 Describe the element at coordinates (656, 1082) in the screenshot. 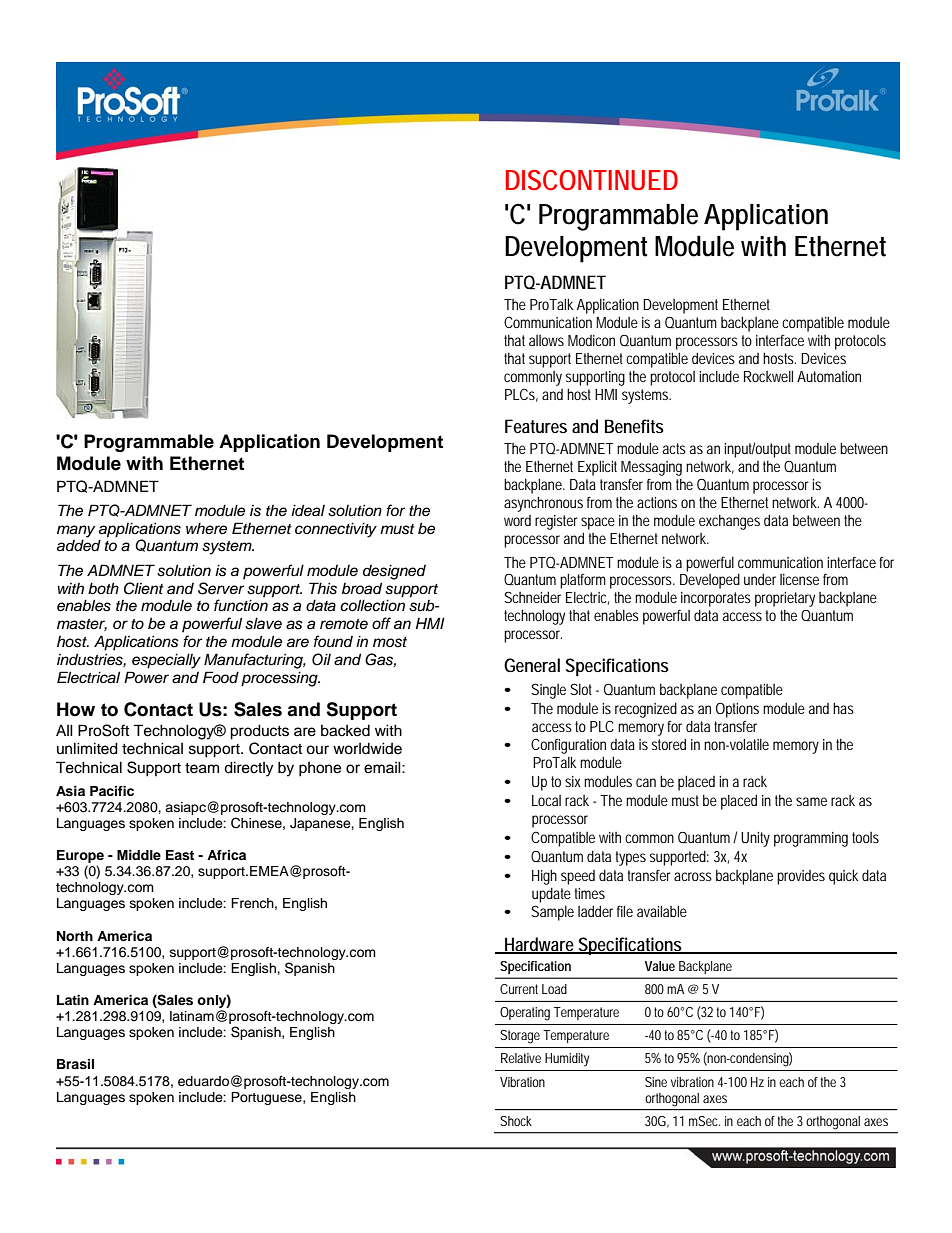

I see `Sine` at that location.
